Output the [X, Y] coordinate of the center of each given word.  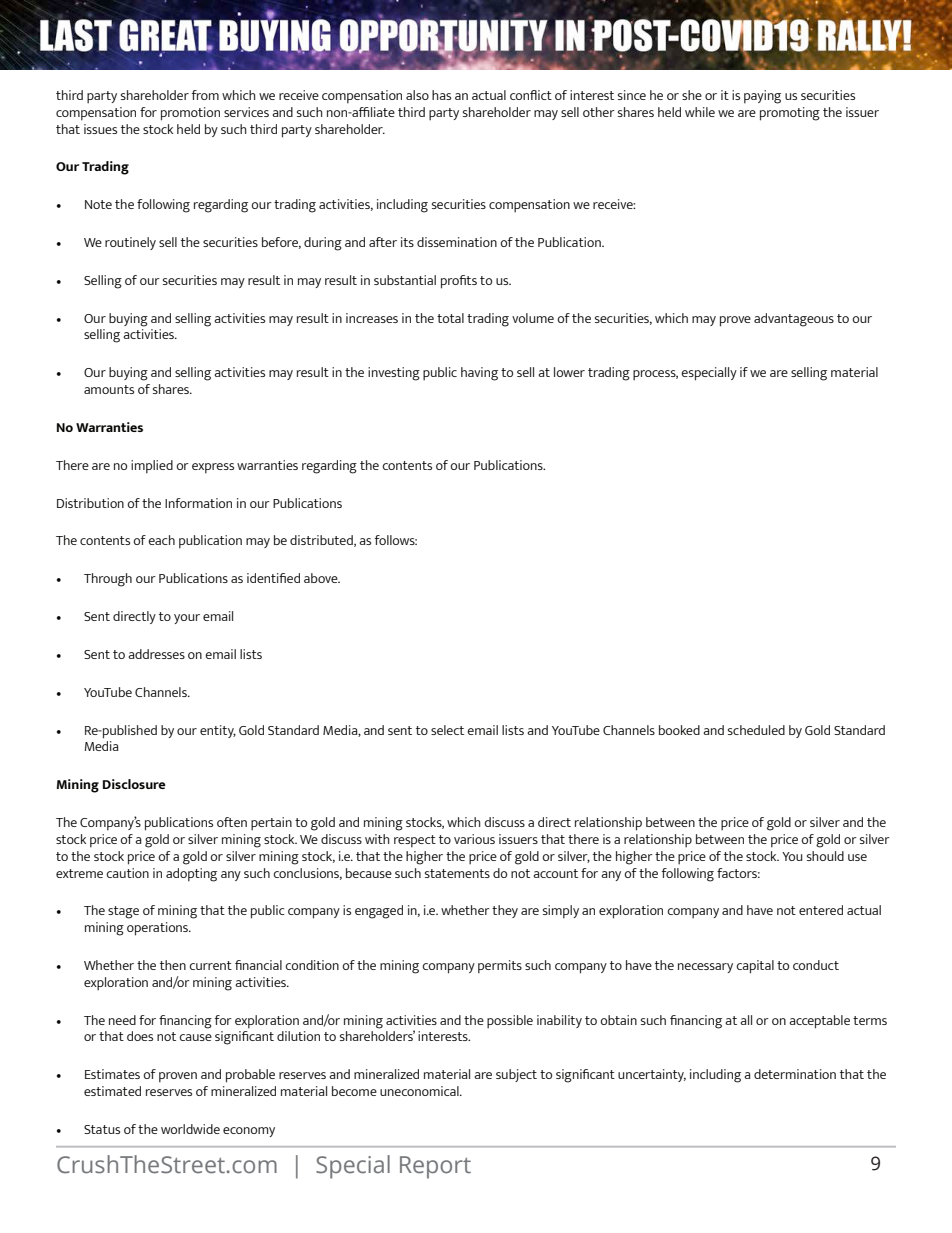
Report [435, 1167]
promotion [190, 114]
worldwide [190, 1129]
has [441, 95]
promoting [790, 114]
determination [795, 1074]
